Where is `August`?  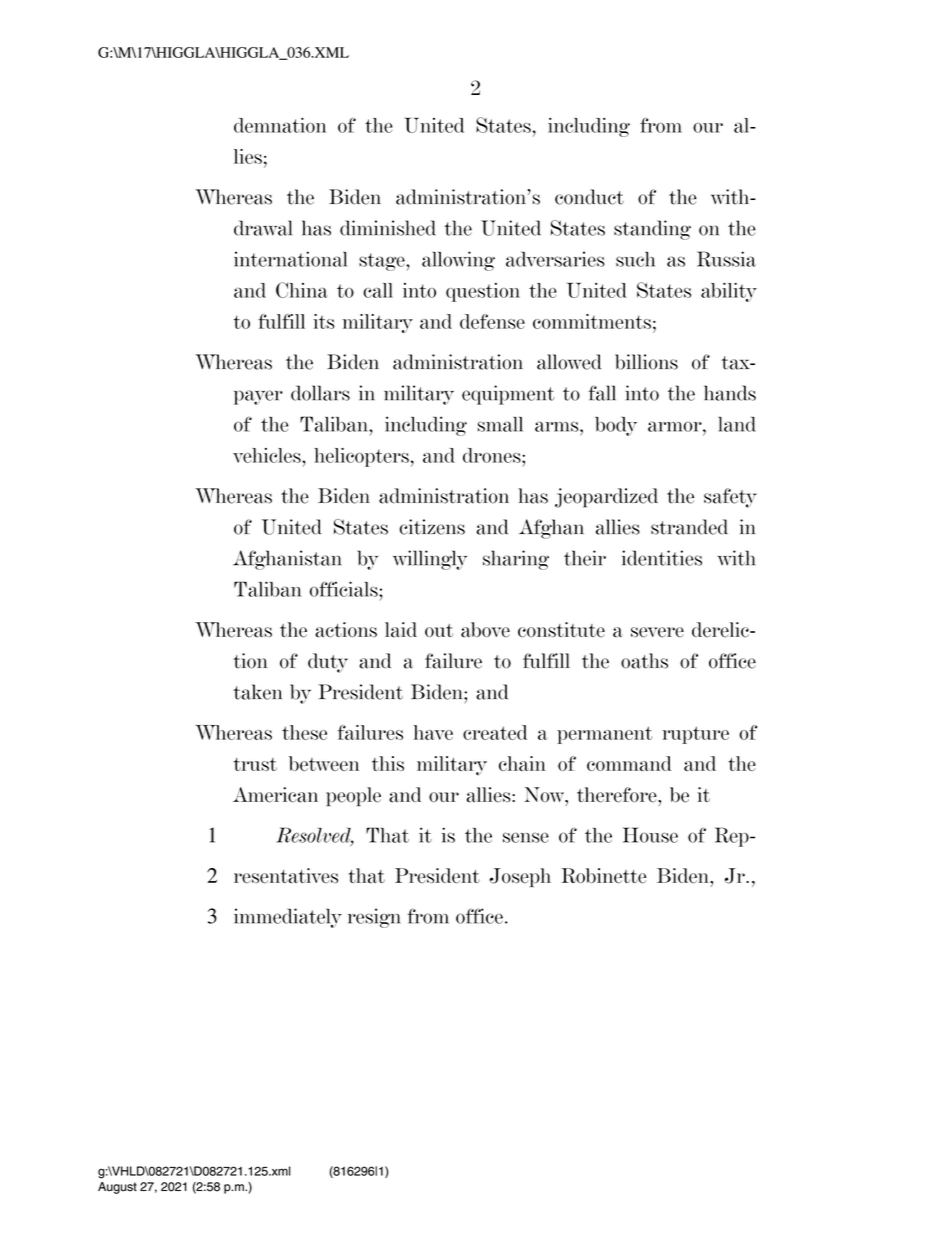 August is located at coordinates (117, 1188).
